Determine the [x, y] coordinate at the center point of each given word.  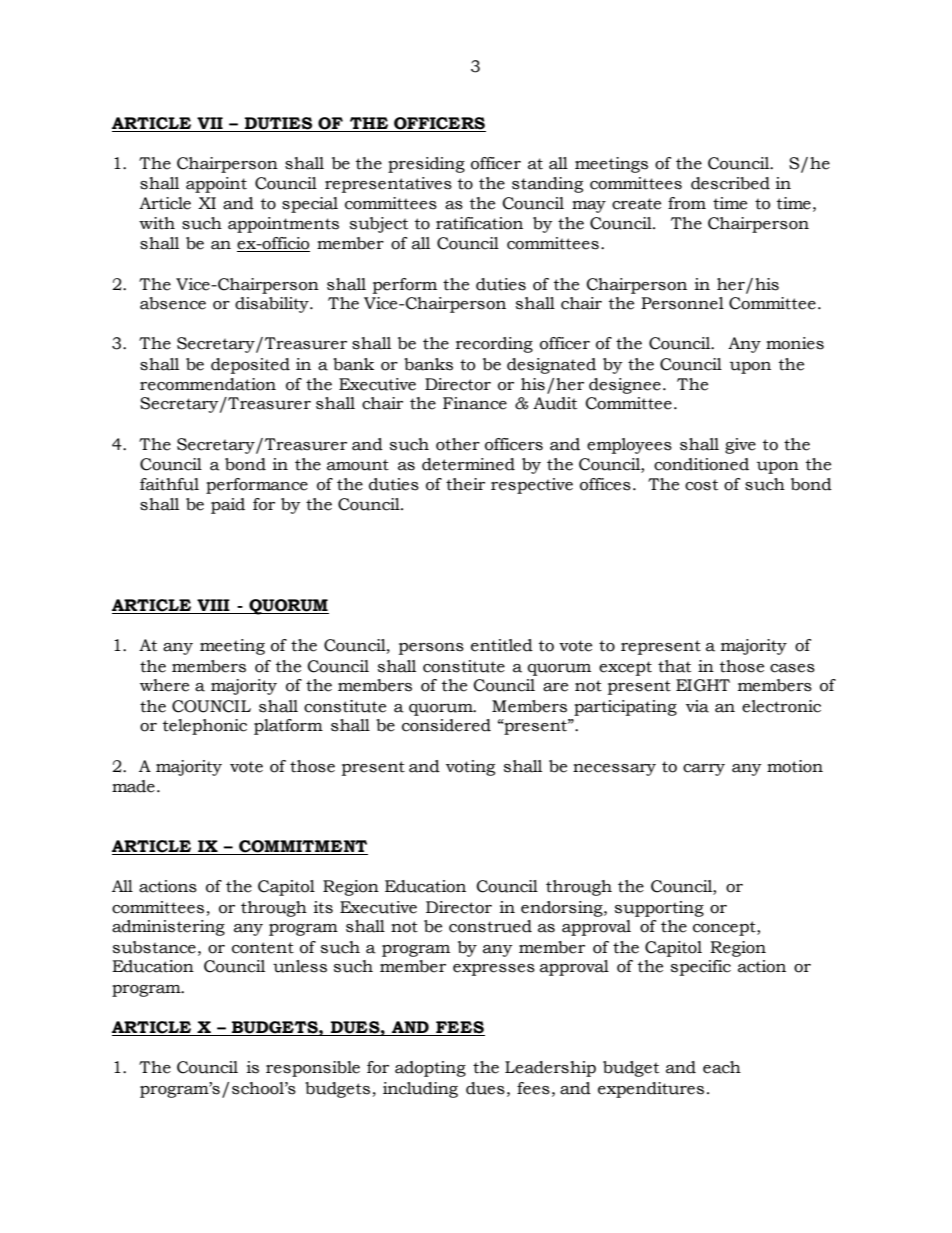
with [157, 223]
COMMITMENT [302, 847]
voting [470, 768]
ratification [479, 223]
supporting [659, 909]
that [674, 666]
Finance [475, 403]
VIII [213, 605]
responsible [313, 1069]
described [730, 183]
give [740, 446]
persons [431, 649]
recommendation [208, 384]
